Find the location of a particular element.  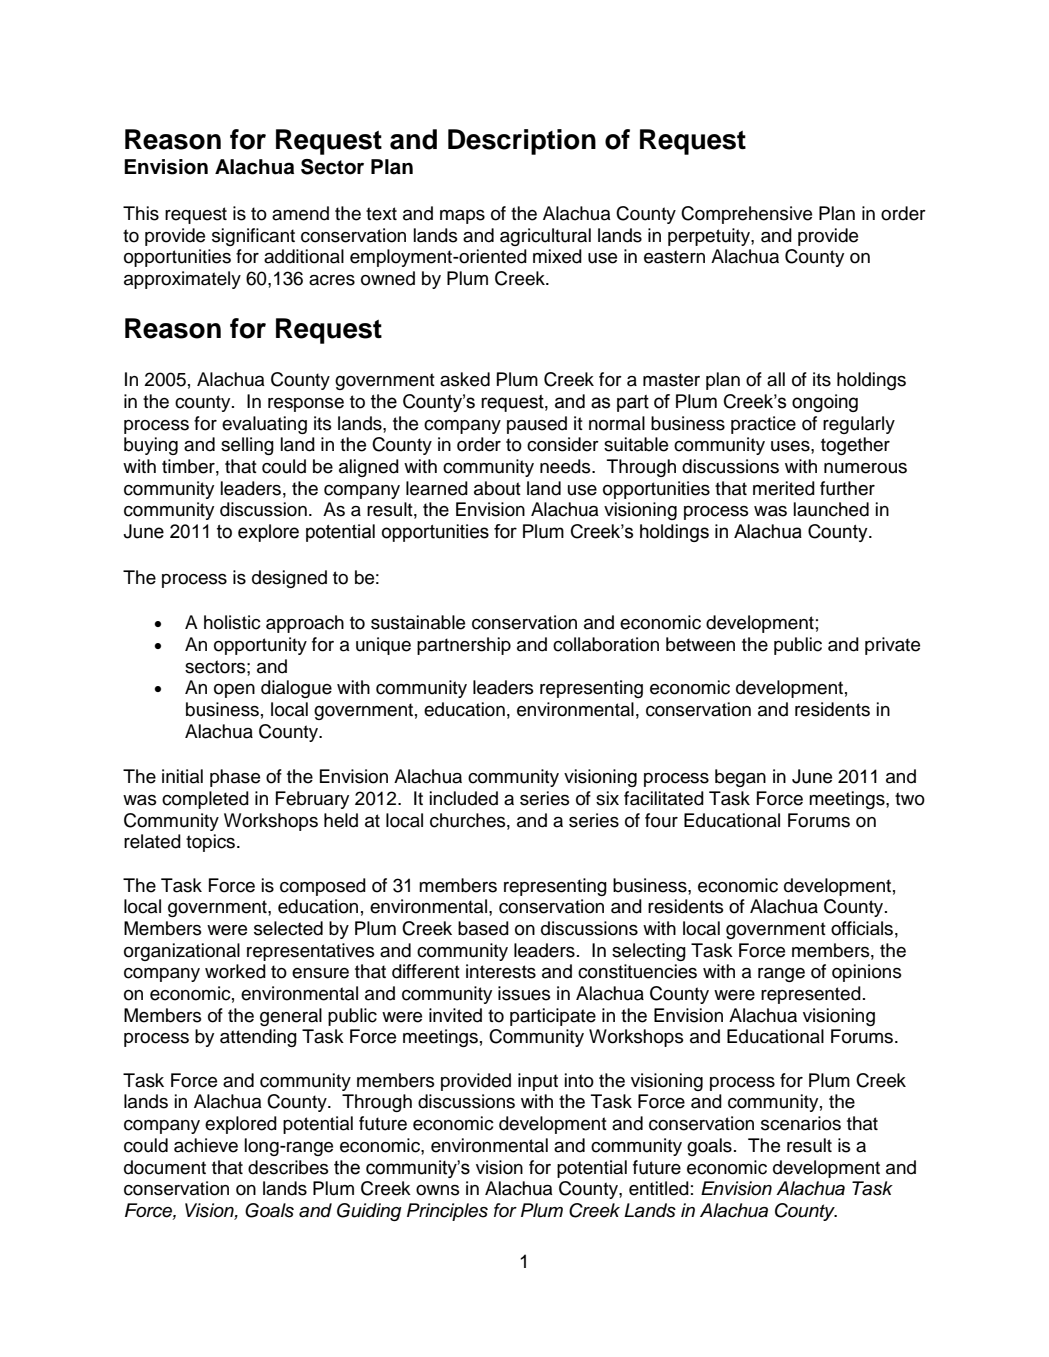

owns is located at coordinates (438, 1190).
